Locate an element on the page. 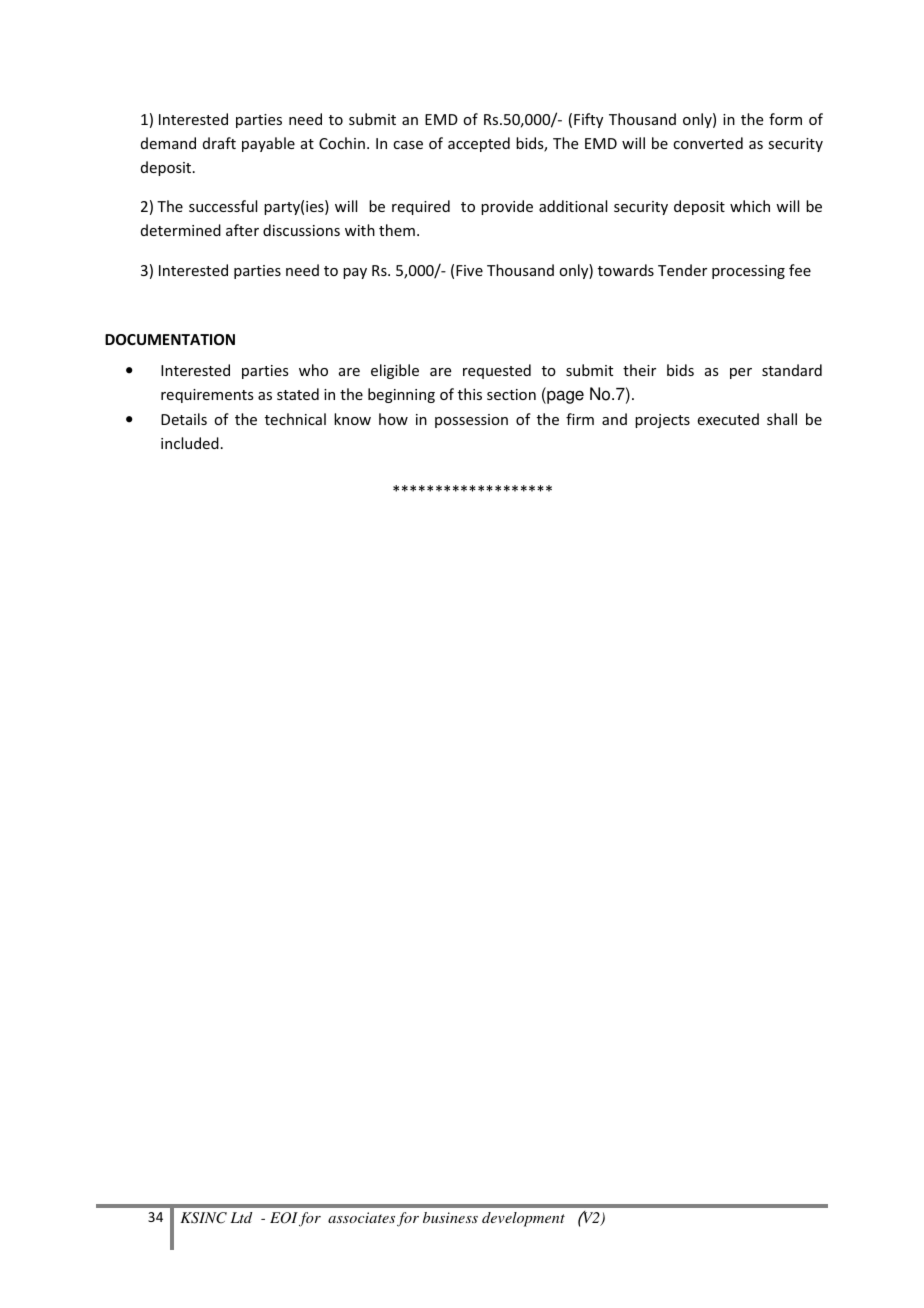 The width and height of the document is (924, 1308). per is located at coordinates (741, 373).
